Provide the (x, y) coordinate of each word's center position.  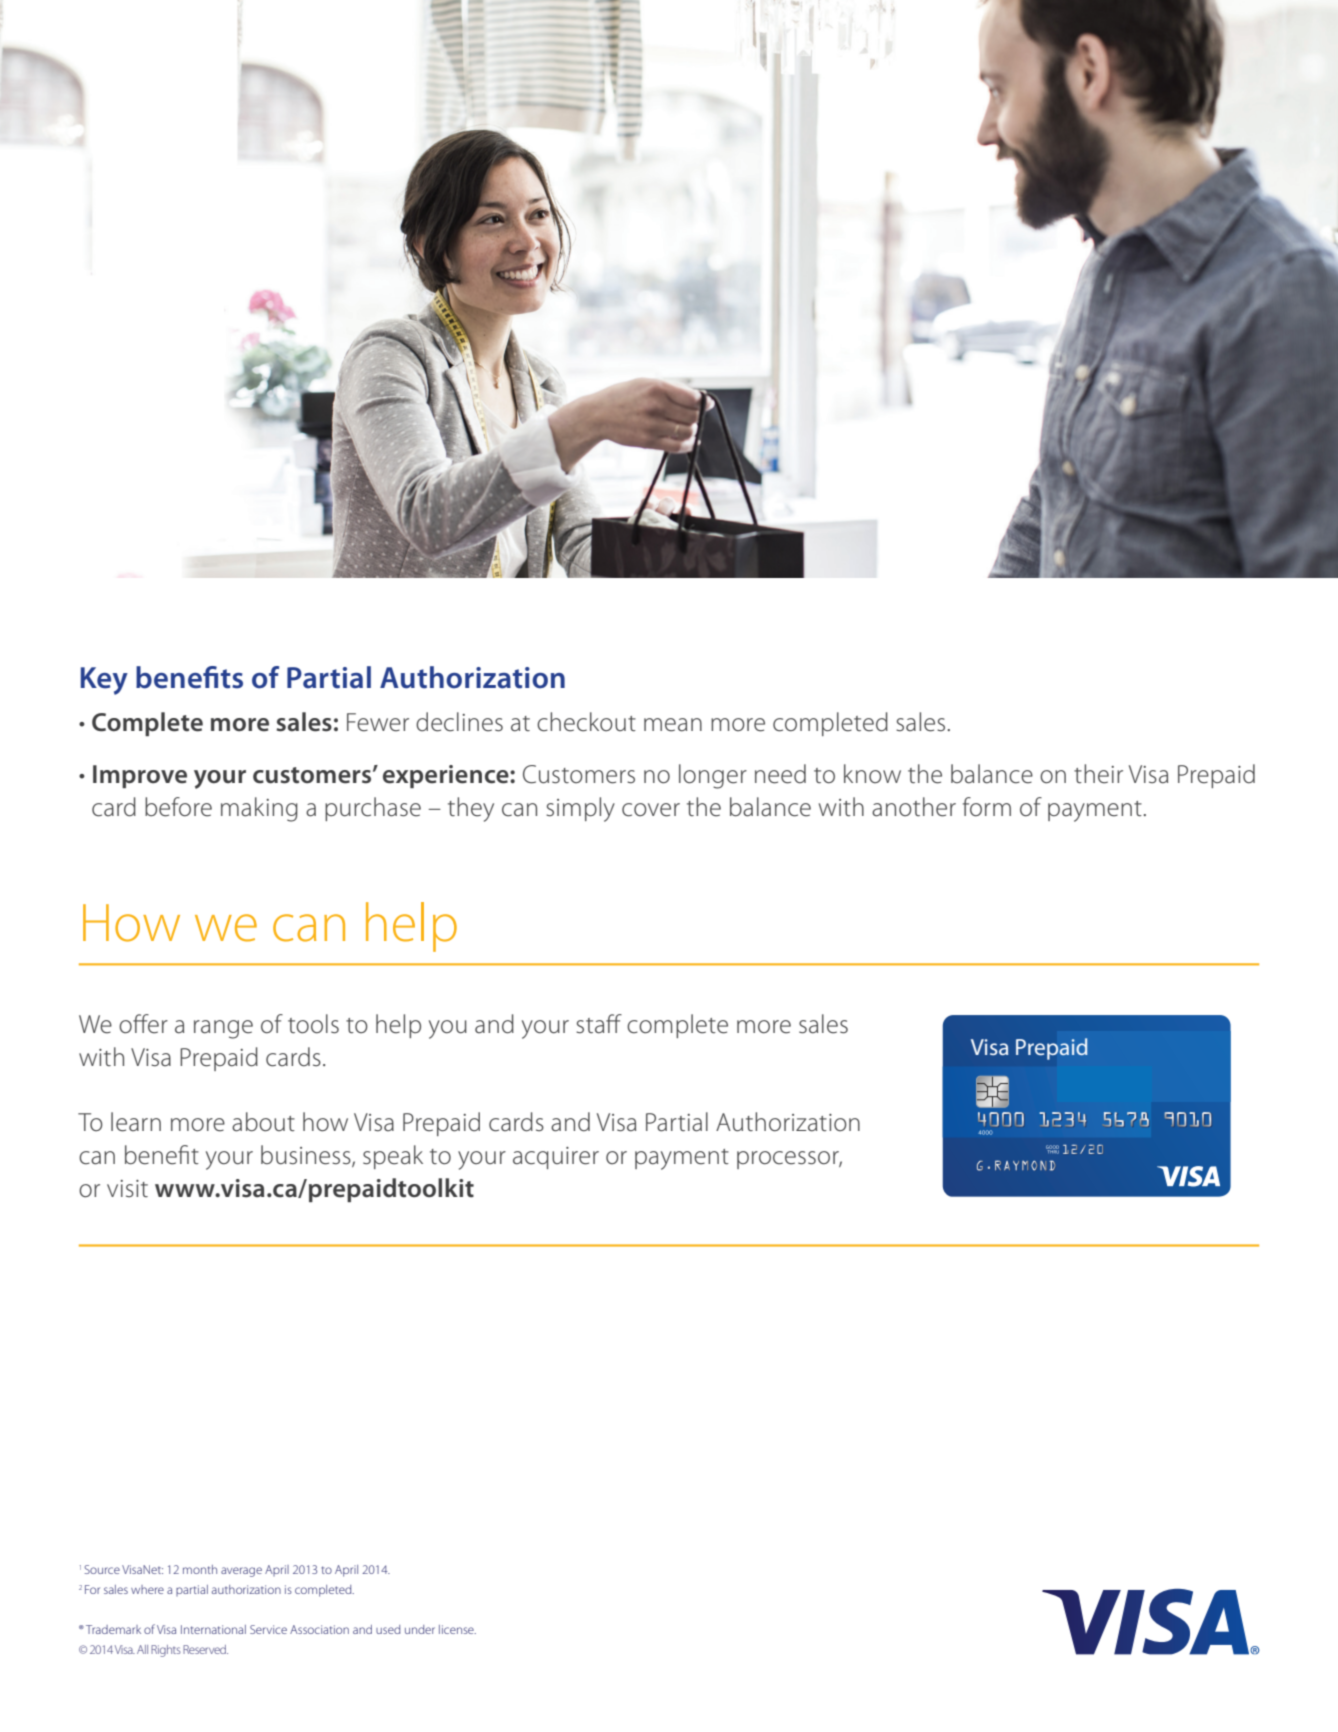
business (307, 1156)
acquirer (556, 1158)
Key (104, 681)
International (213, 1629)
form (987, 807)
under (420, 1629)
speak (393, 1157)
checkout (586, 722)
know (872, 773)
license (457, 1629)
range (223, 1029)
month (200, 1569)
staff (599, 1024)
